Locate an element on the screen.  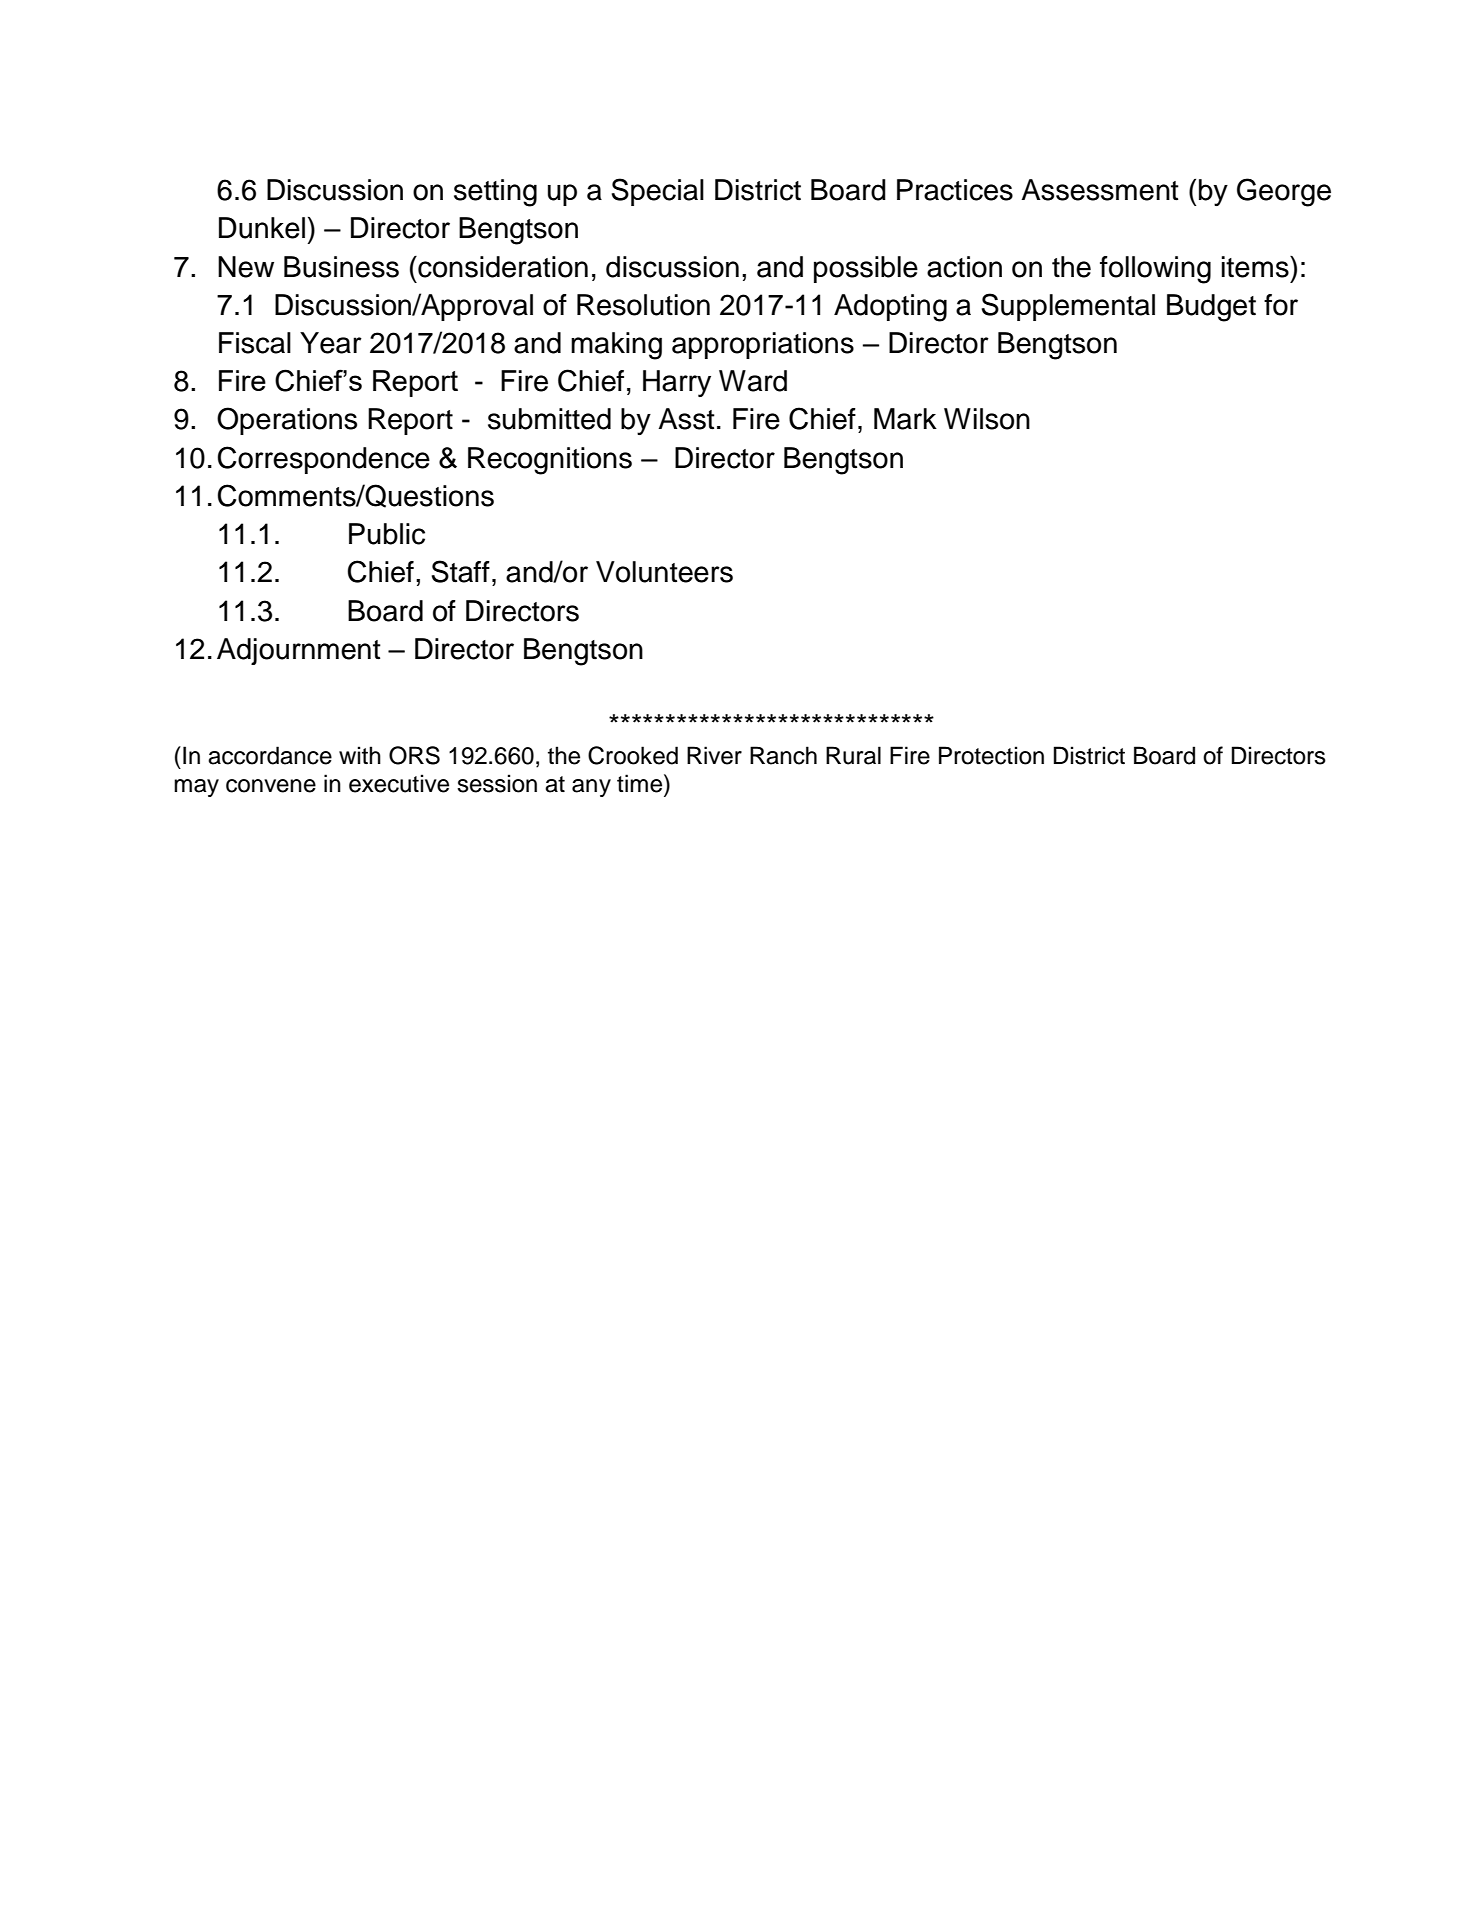
River is located at coordinates (714, 755).
